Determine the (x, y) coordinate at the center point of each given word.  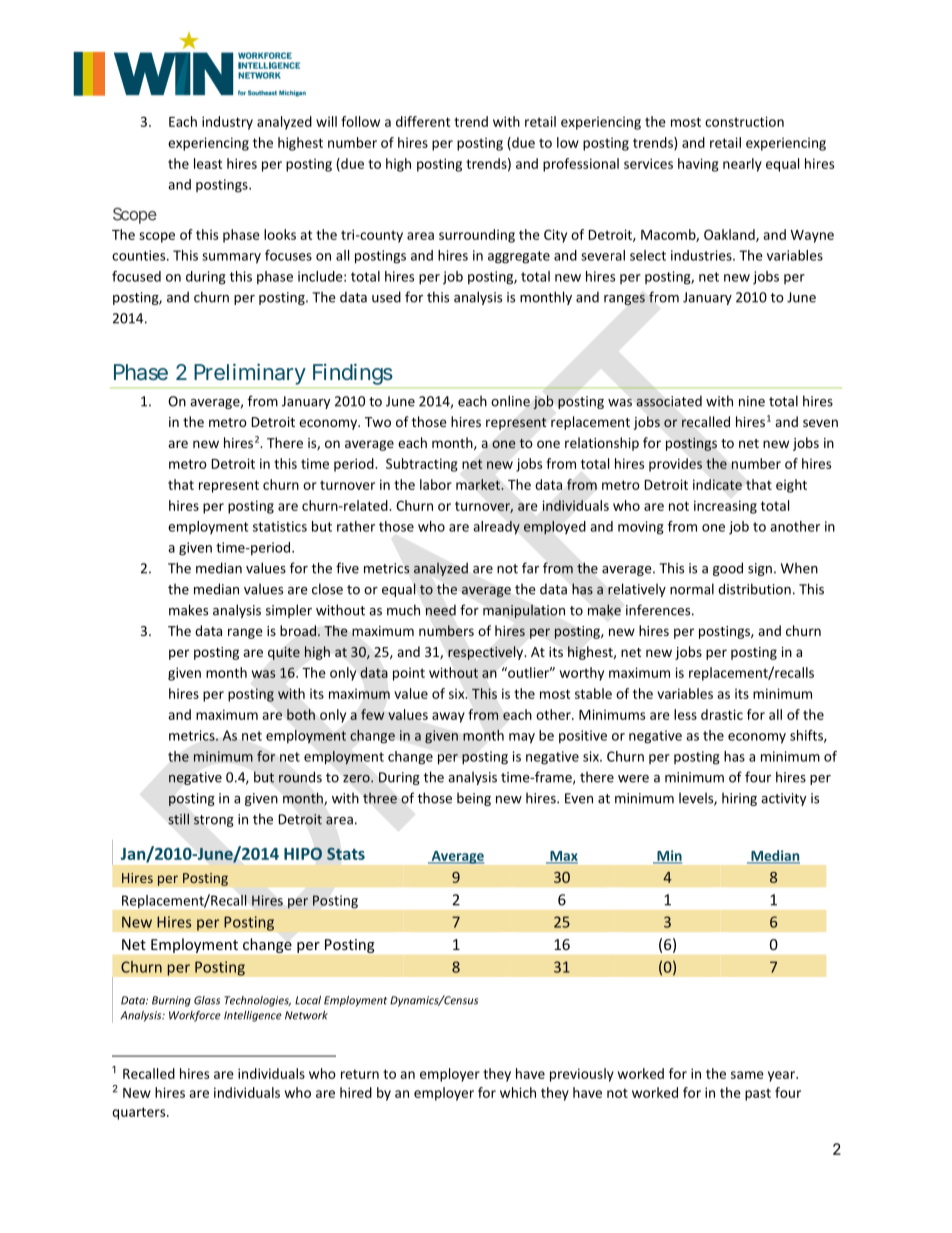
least (208, 163)
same (747, 1075)
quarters (140, 1113)
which (518, 1092)
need (441, 610)
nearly (742, 165)
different (423, 121)
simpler (289, 611)
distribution (754, 589)
